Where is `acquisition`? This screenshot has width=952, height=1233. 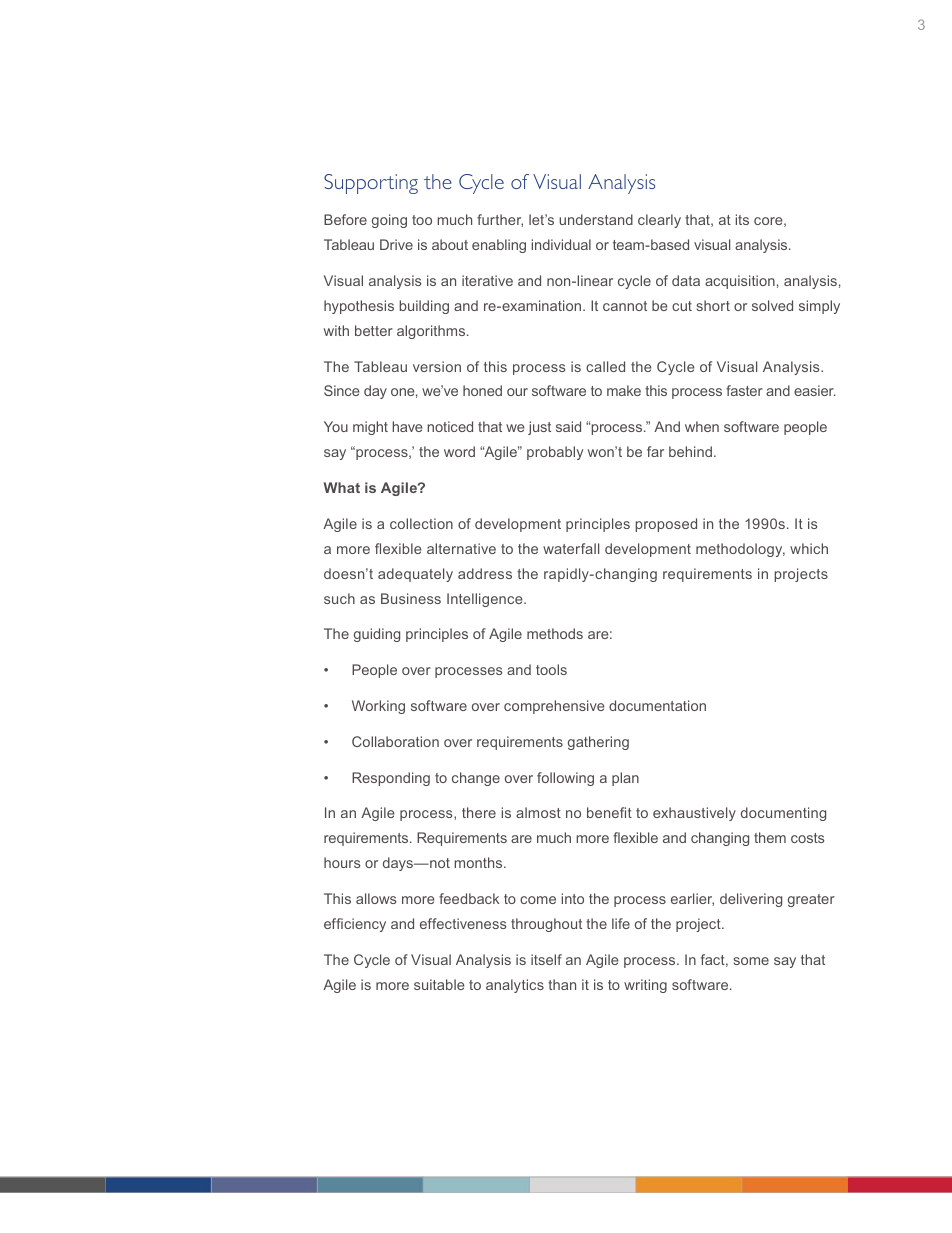
acquisition is located at coordinates (740, 282).
